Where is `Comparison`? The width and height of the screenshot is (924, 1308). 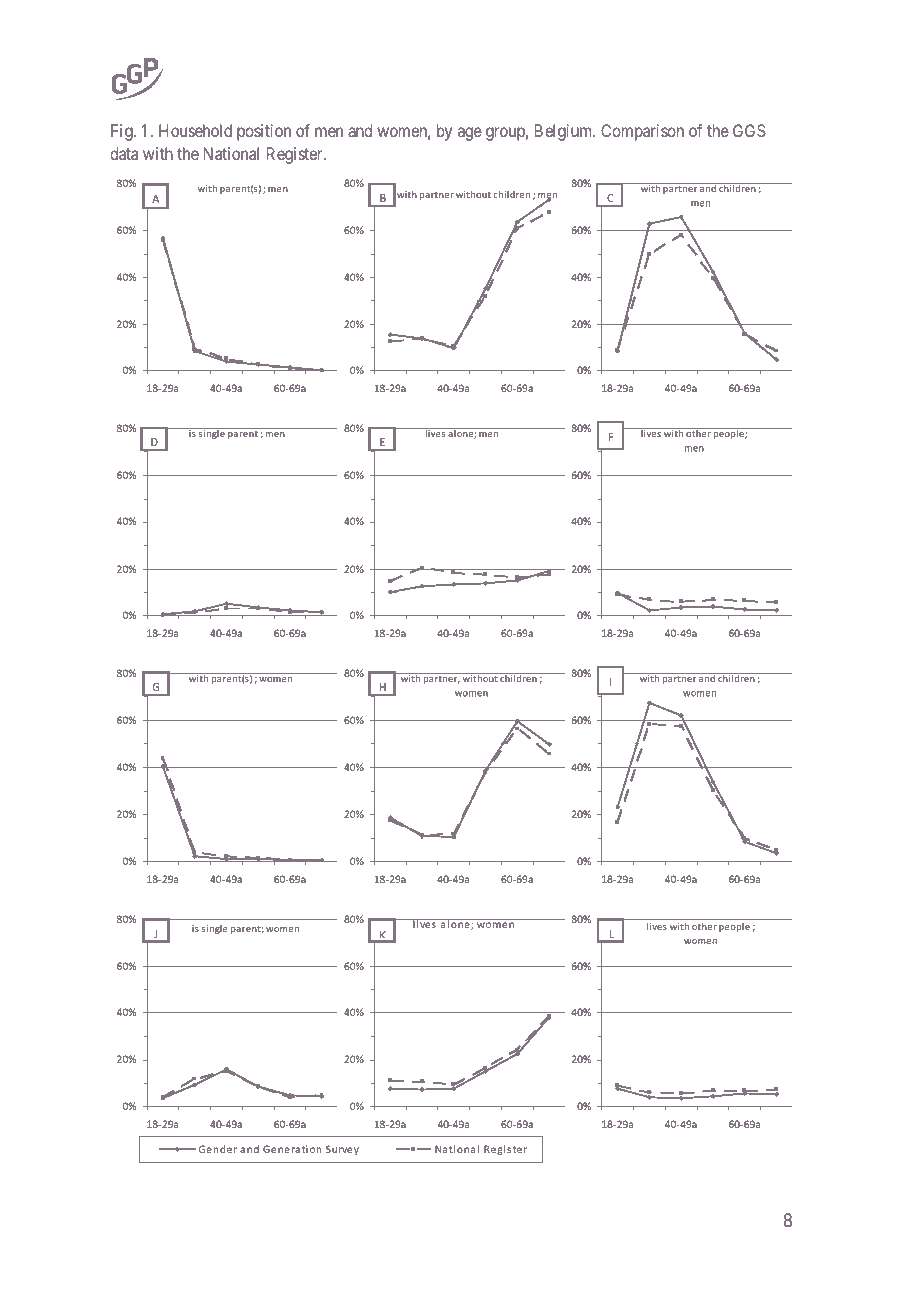 Comparison is located at coordinates (642, 132).
